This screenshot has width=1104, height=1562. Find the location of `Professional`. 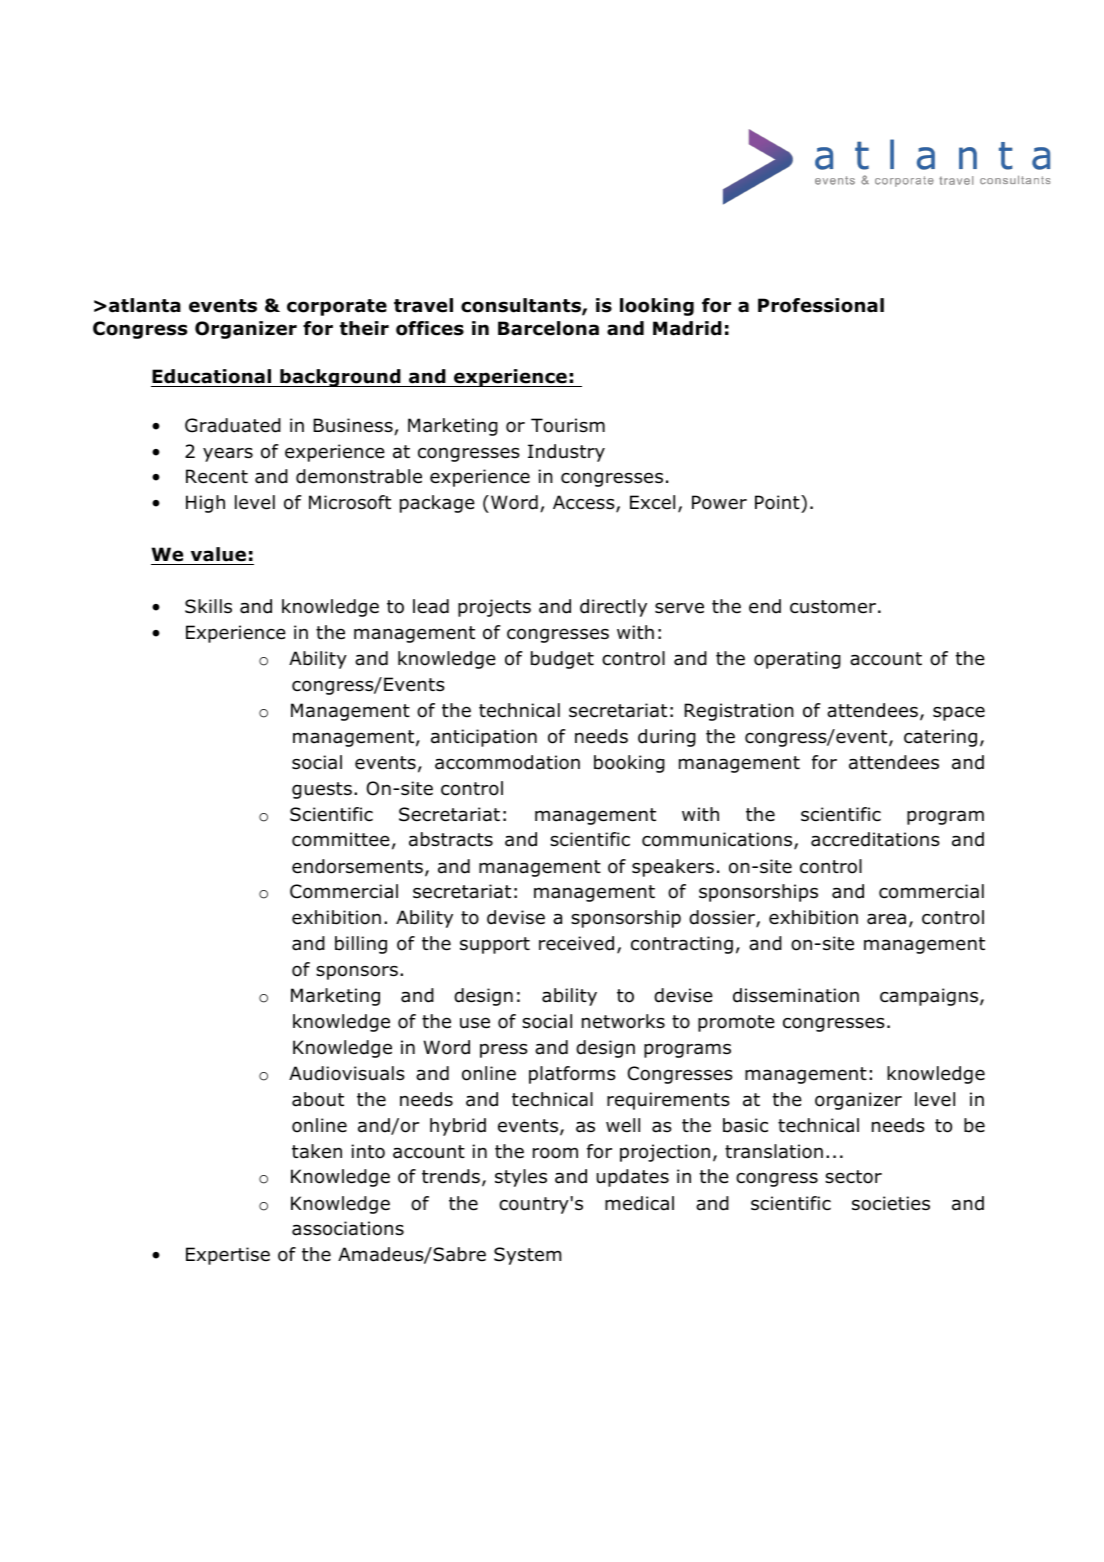

Professional is located at coordinates (821, 305).
